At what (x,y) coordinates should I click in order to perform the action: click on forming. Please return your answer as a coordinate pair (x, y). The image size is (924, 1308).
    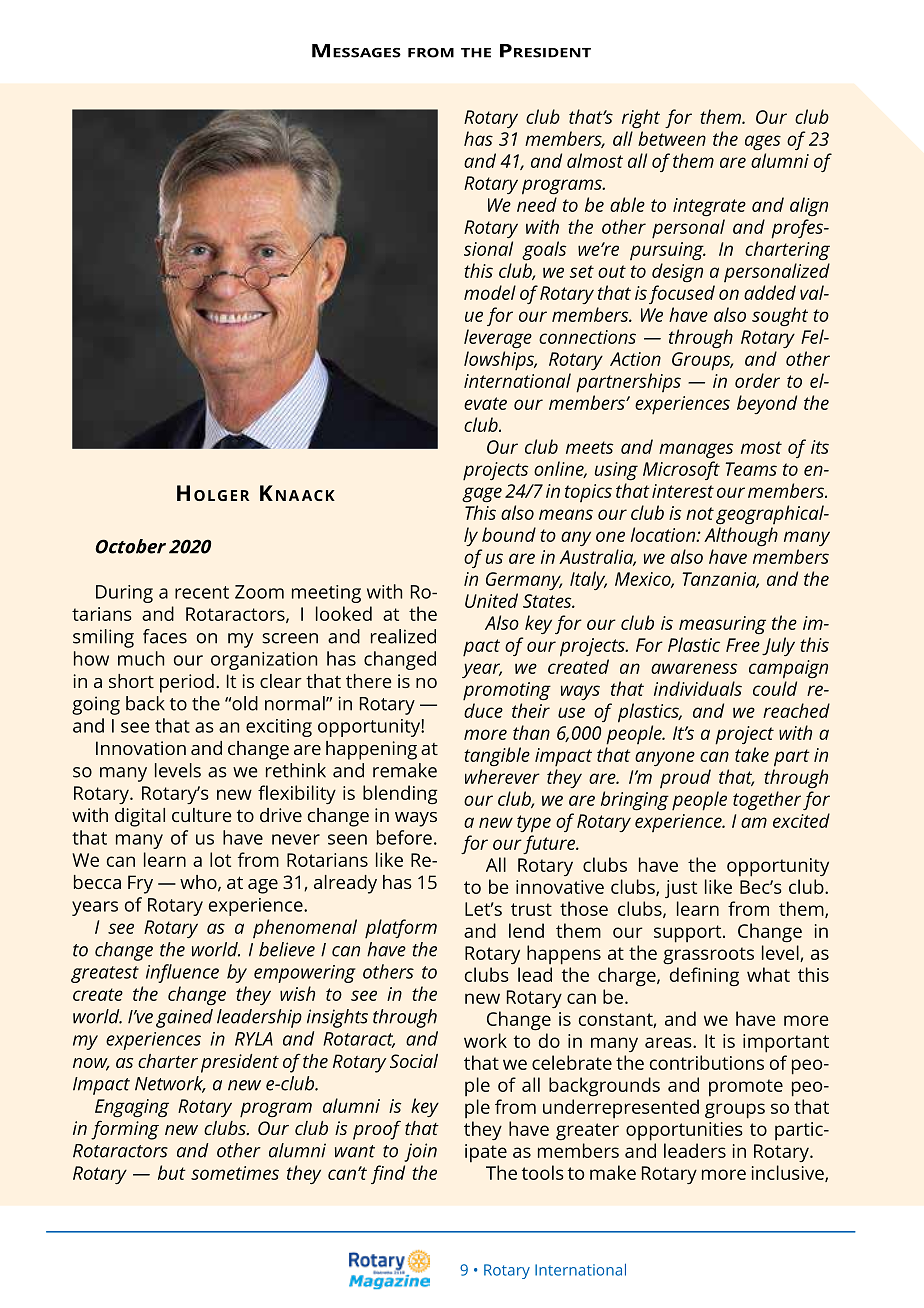
    Looking at the image, I should click on (125, 1130).
